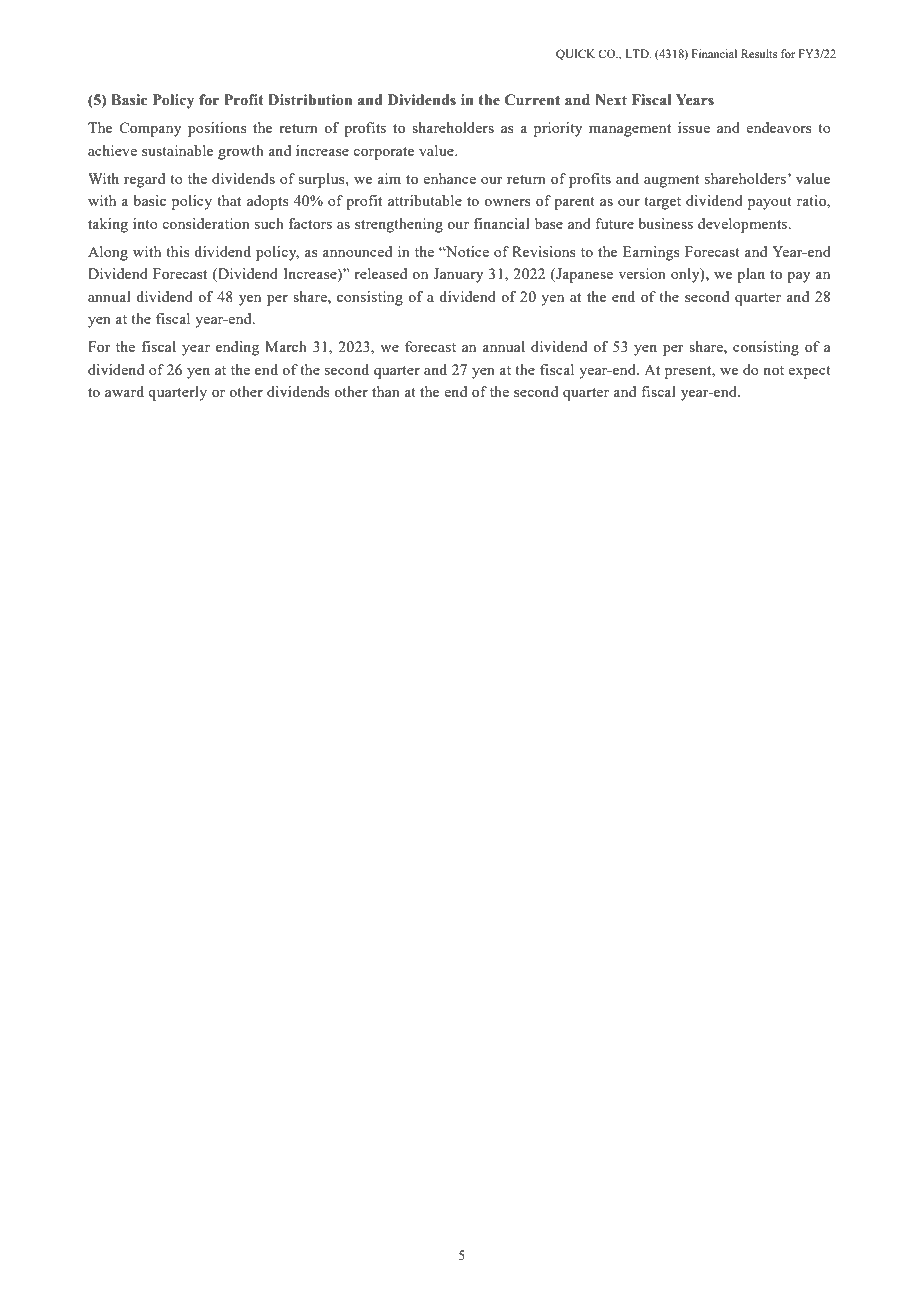 The height and width of the image is (1308, 924). What do you see at coordinates (671, 181) in the image?
I see `augment` at bounding box center [671, 181].
